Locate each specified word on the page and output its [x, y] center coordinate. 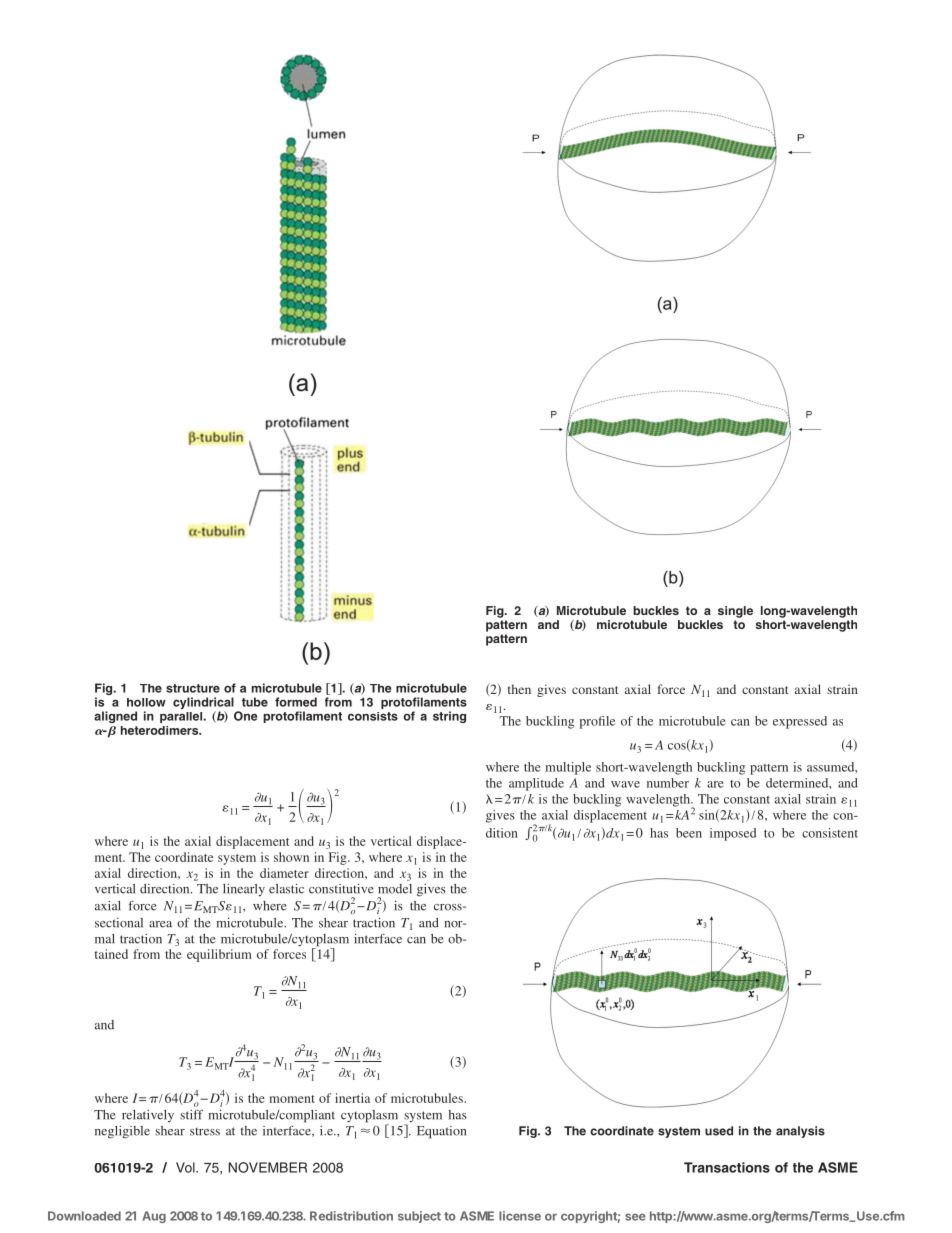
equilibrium [219, 955]
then [519, 689]
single [735, 612]
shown [291, 857]
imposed [733, 834]
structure [193, 688]
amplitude [536, 784]
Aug [154, 1217]
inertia [352, 1098]
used [719, 1131]
